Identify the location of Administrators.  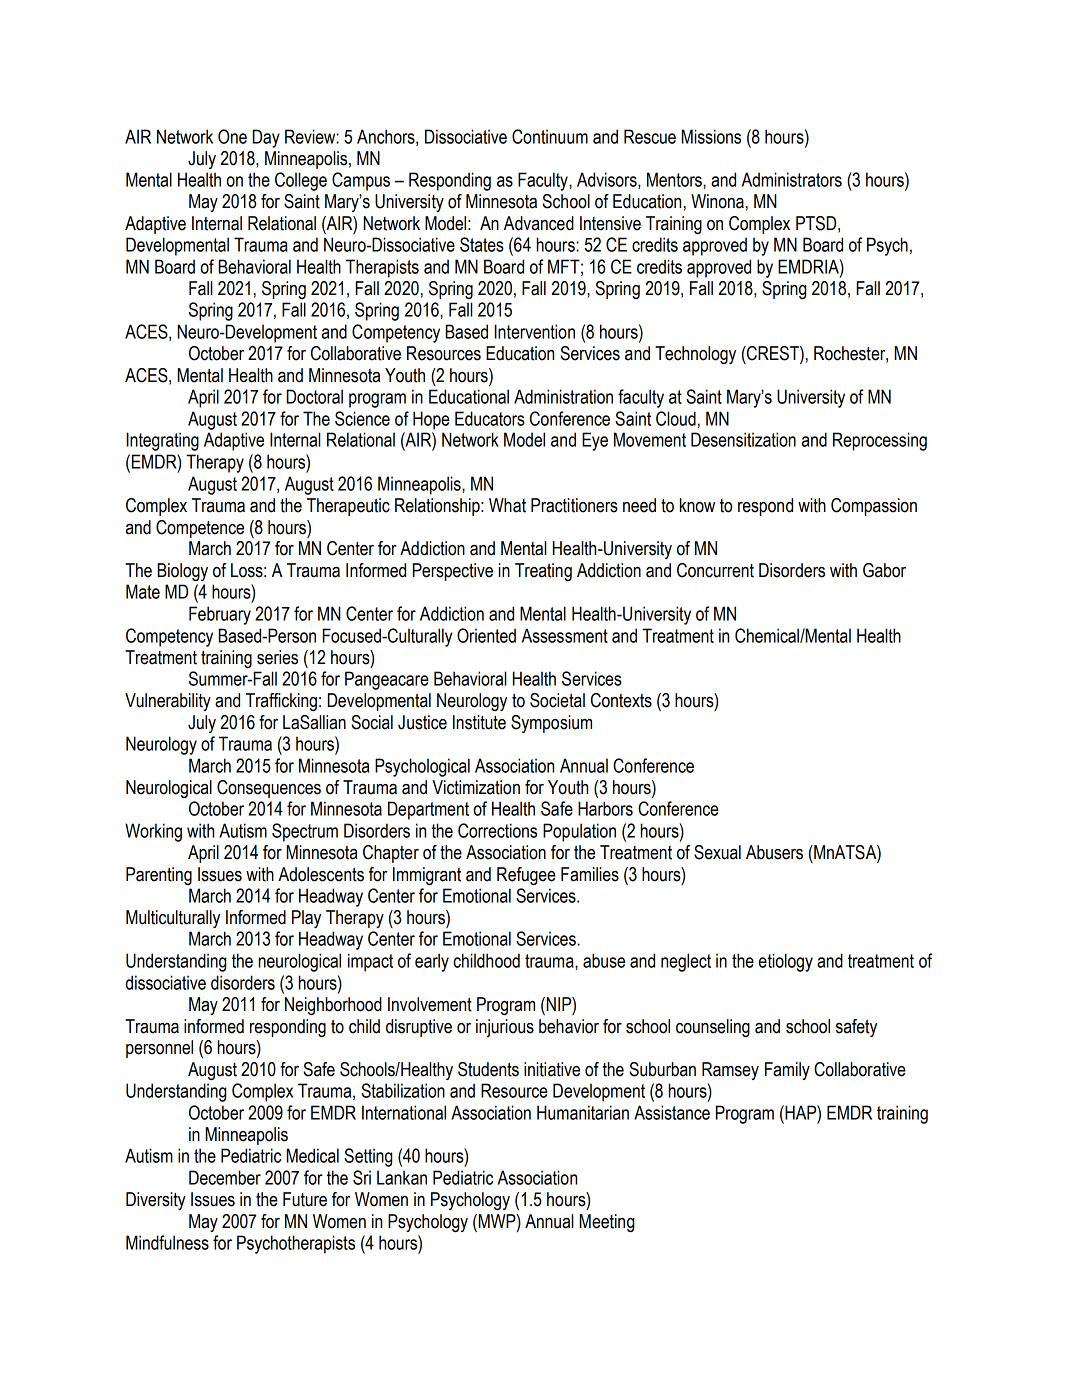
(792, 179).
